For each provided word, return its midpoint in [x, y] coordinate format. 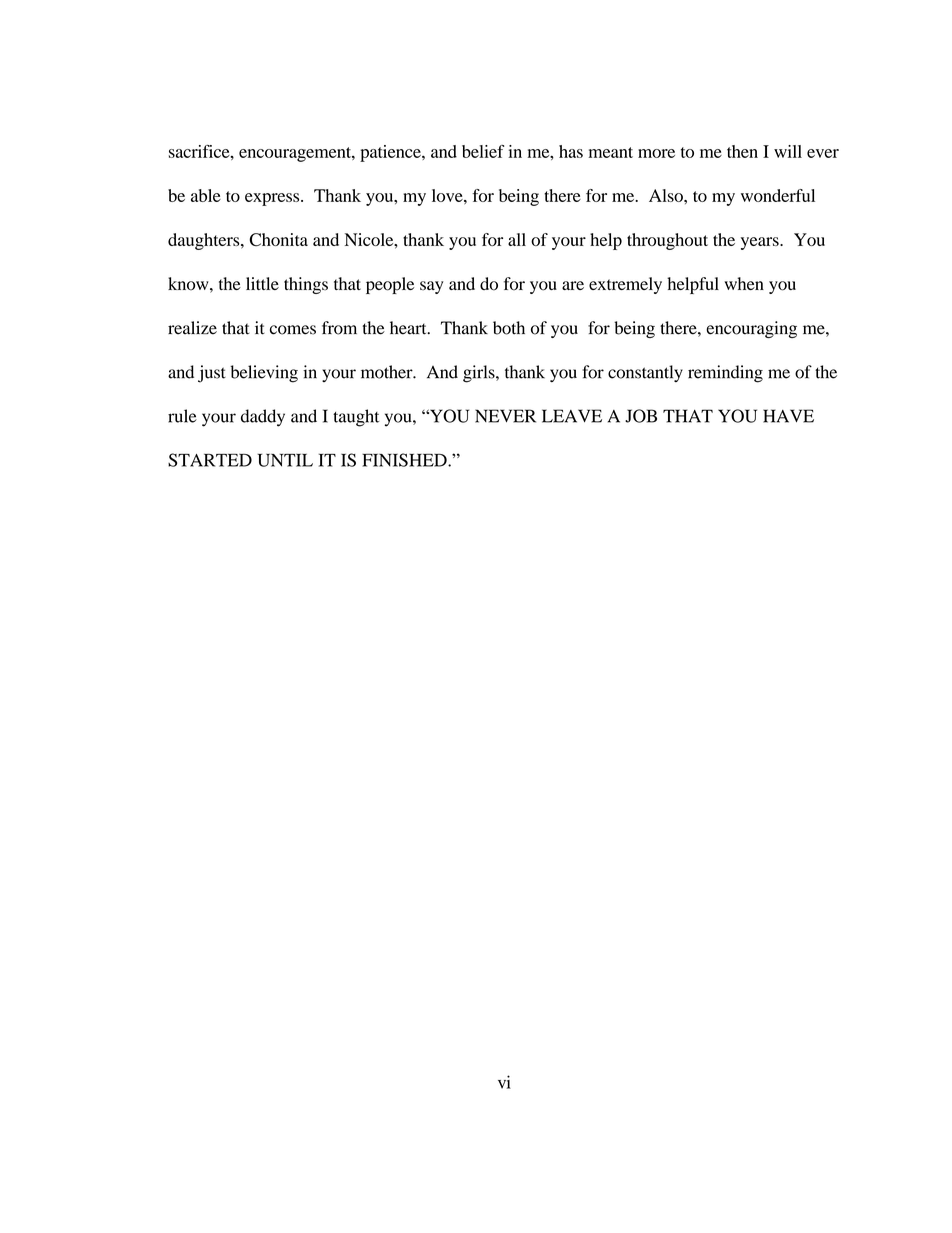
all [517, 239]
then [742, 151]
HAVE [788, 416]
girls [480, 374]
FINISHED [405, 460]
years [761, 243]
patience [391, 153]
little [262, 283]
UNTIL [285, 460]
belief [483, 151]
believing [264, 374]
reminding [725, 374]
